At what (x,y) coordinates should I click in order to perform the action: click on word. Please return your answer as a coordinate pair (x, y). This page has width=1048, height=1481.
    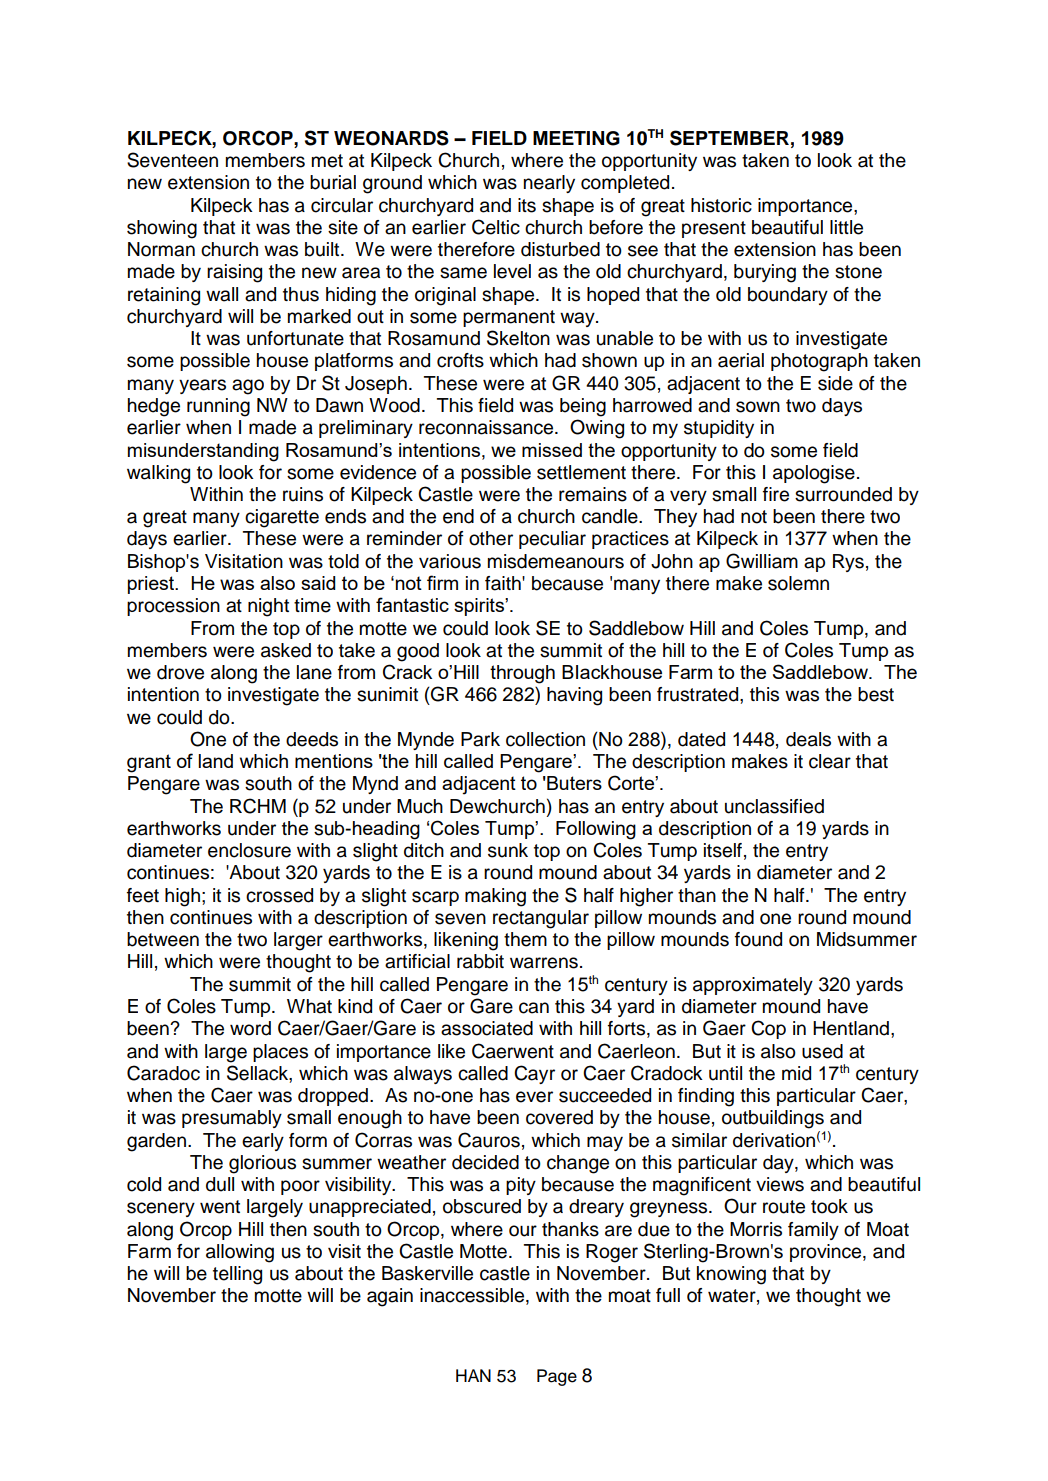
    Looking at the image, I should click on (250, 1028).
